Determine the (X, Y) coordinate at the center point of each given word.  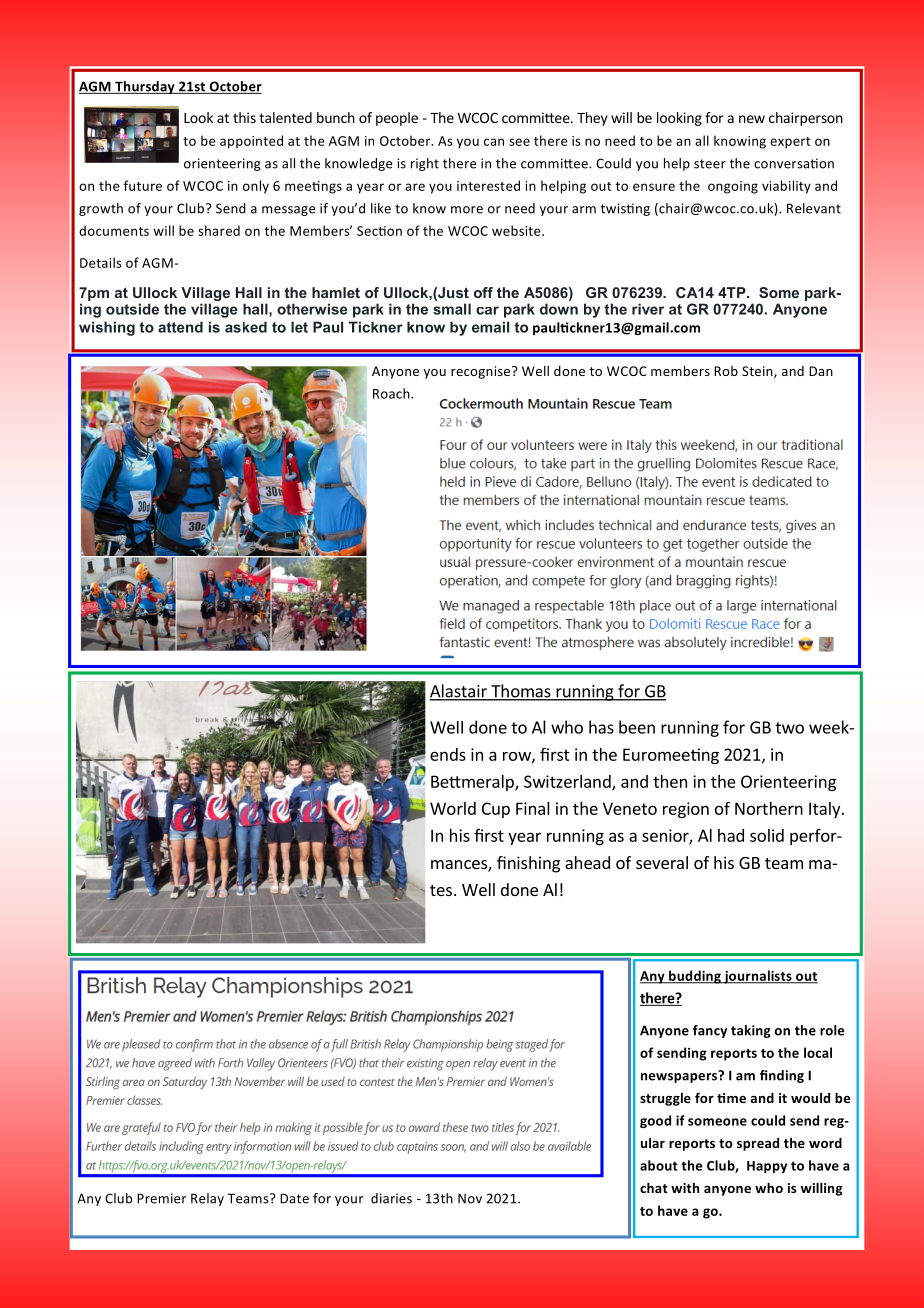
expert (790, 143)
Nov (470, 1198)
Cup (496, 810)
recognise (482, 372)
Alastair (459, 692)
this (244, 117)
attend (180, 327)
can (494, 142)
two (789, 728)
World (453, 808)
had (731, 835)
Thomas (521, 692)
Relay (207, 1199)
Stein (758, 372)
